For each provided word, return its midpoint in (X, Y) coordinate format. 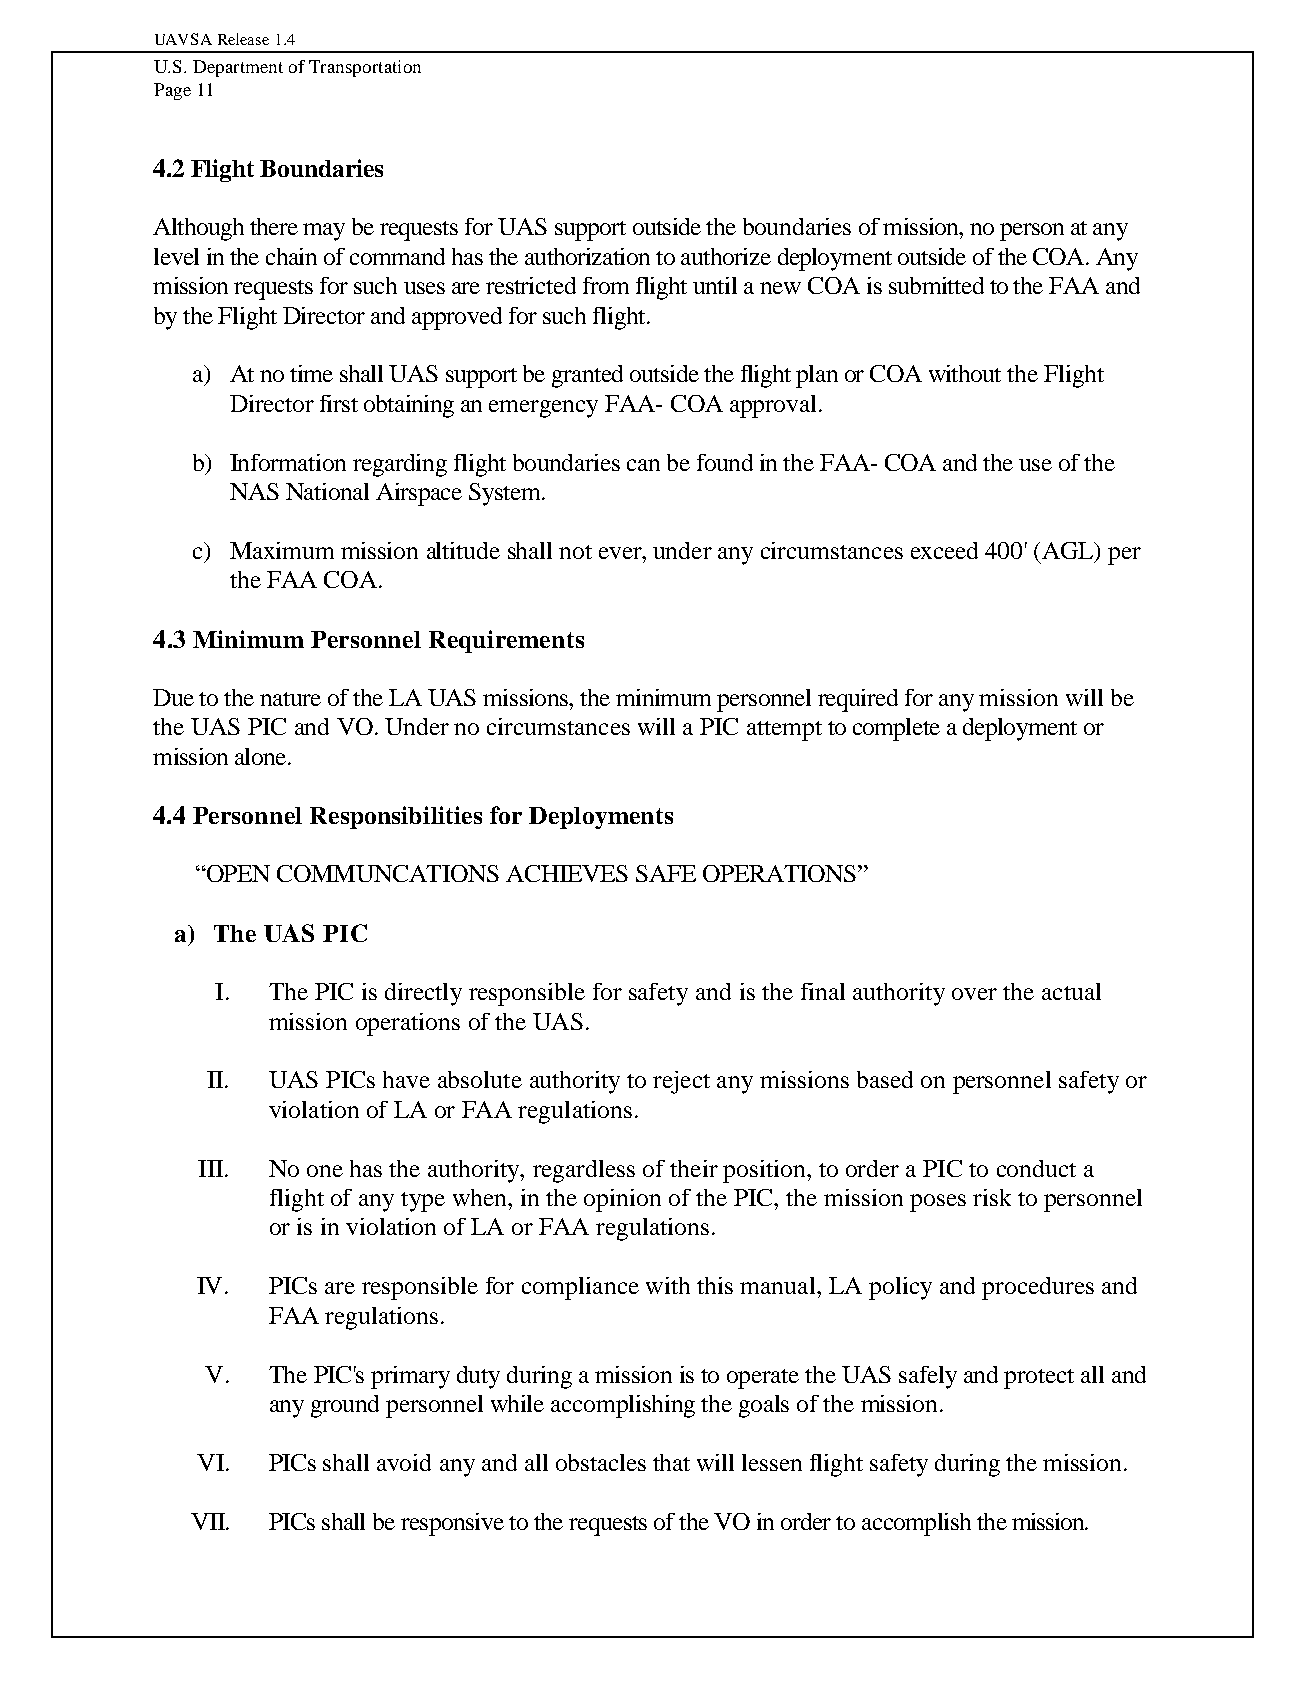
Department (238, 68)
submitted (936, 285)
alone (262, 756)
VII (209, 1521)
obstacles (601, 1462)
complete (896, 729)
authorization (587, 256)
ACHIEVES (567, 873)
